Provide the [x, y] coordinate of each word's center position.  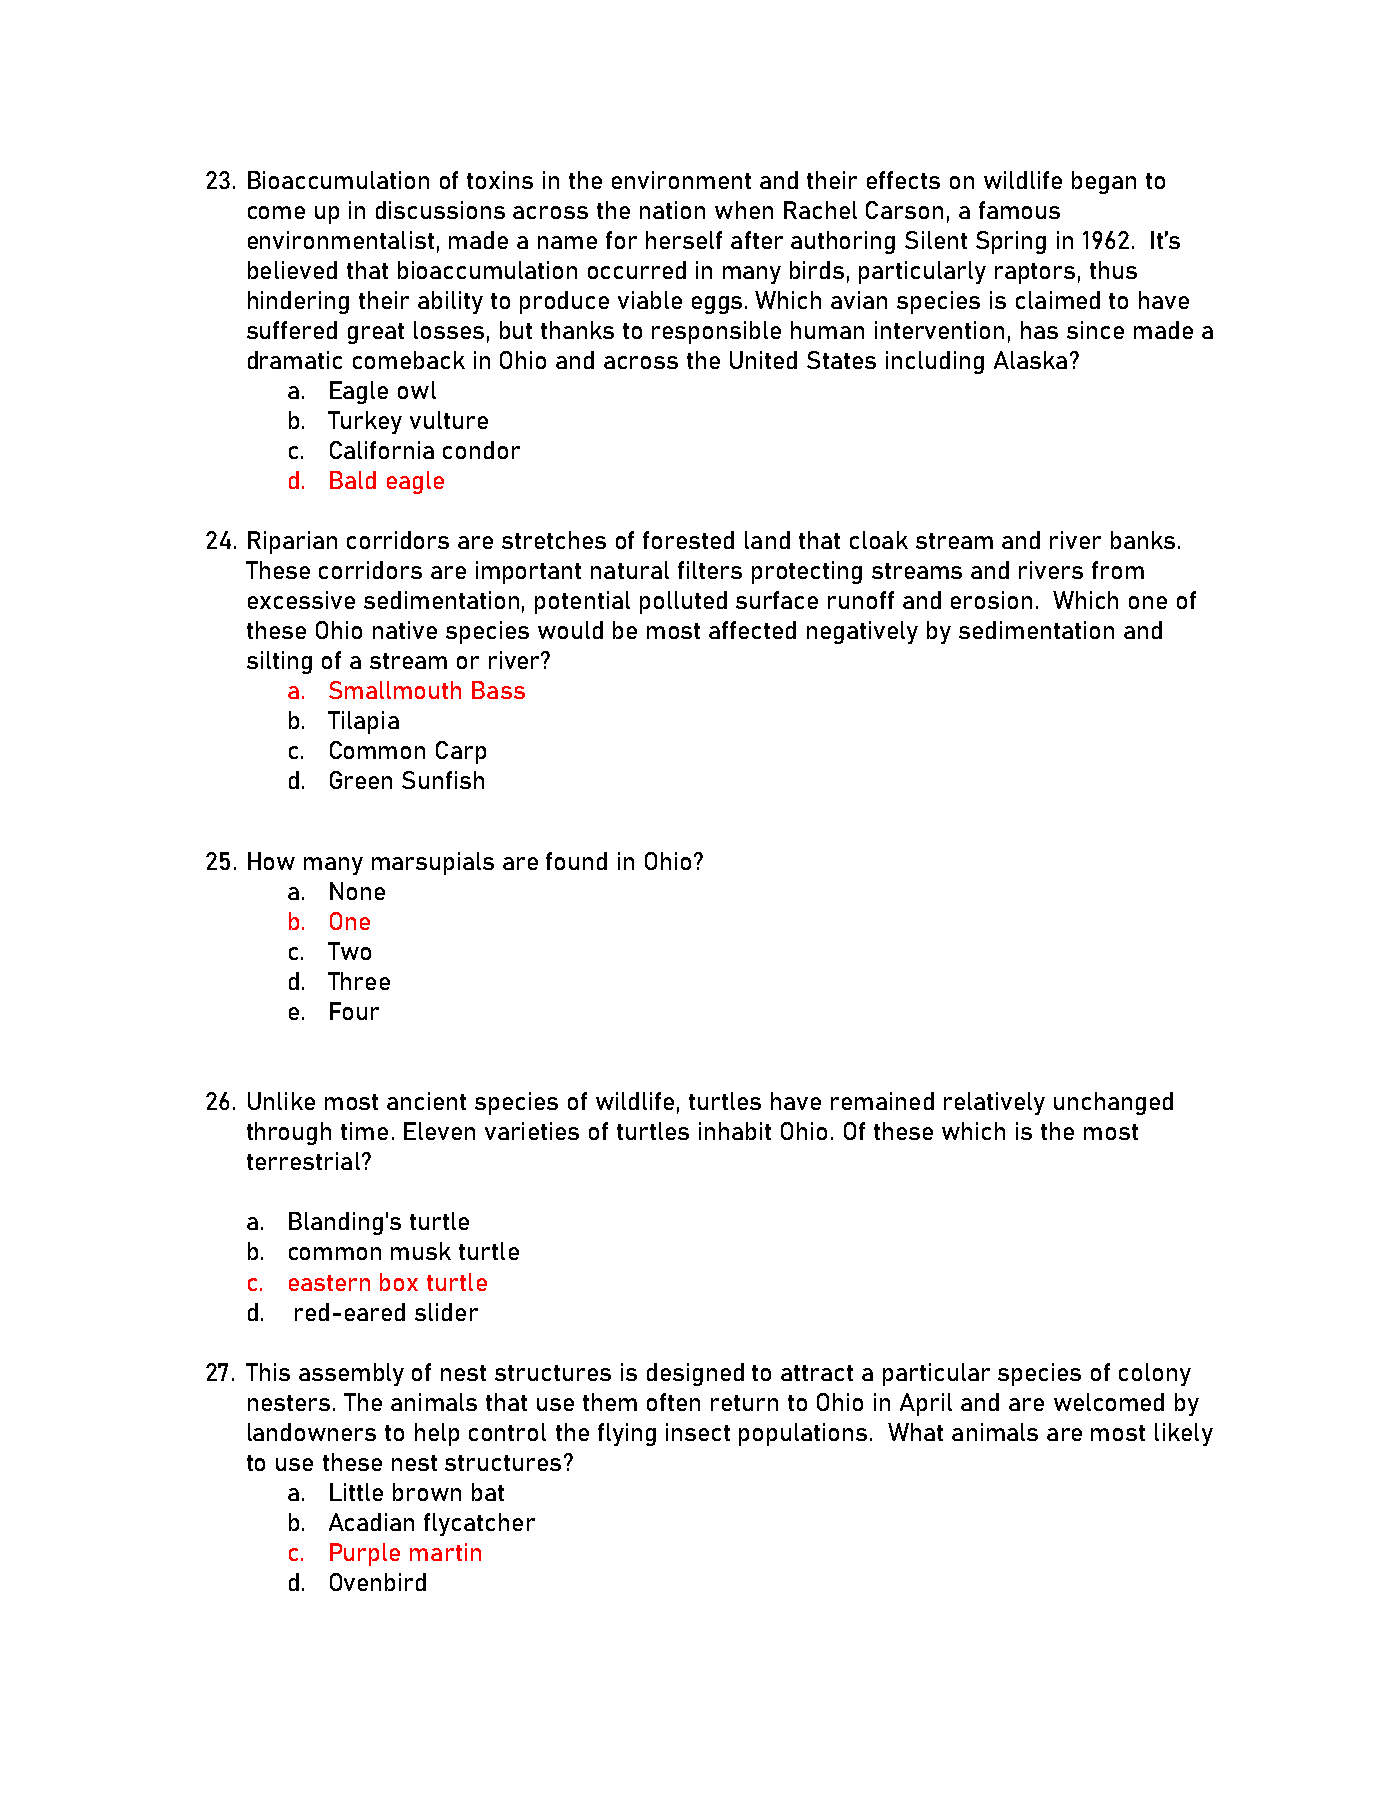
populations [803, 1434]
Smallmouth [395, 690]
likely [1184, 1434]
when [744, 210]
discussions [440, 210]
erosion [991, 600]
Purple [365, 1554]
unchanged [1113, 1103]
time [364, 1131]
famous [1019, 210]
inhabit [735, 1131]
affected [752, 630]
